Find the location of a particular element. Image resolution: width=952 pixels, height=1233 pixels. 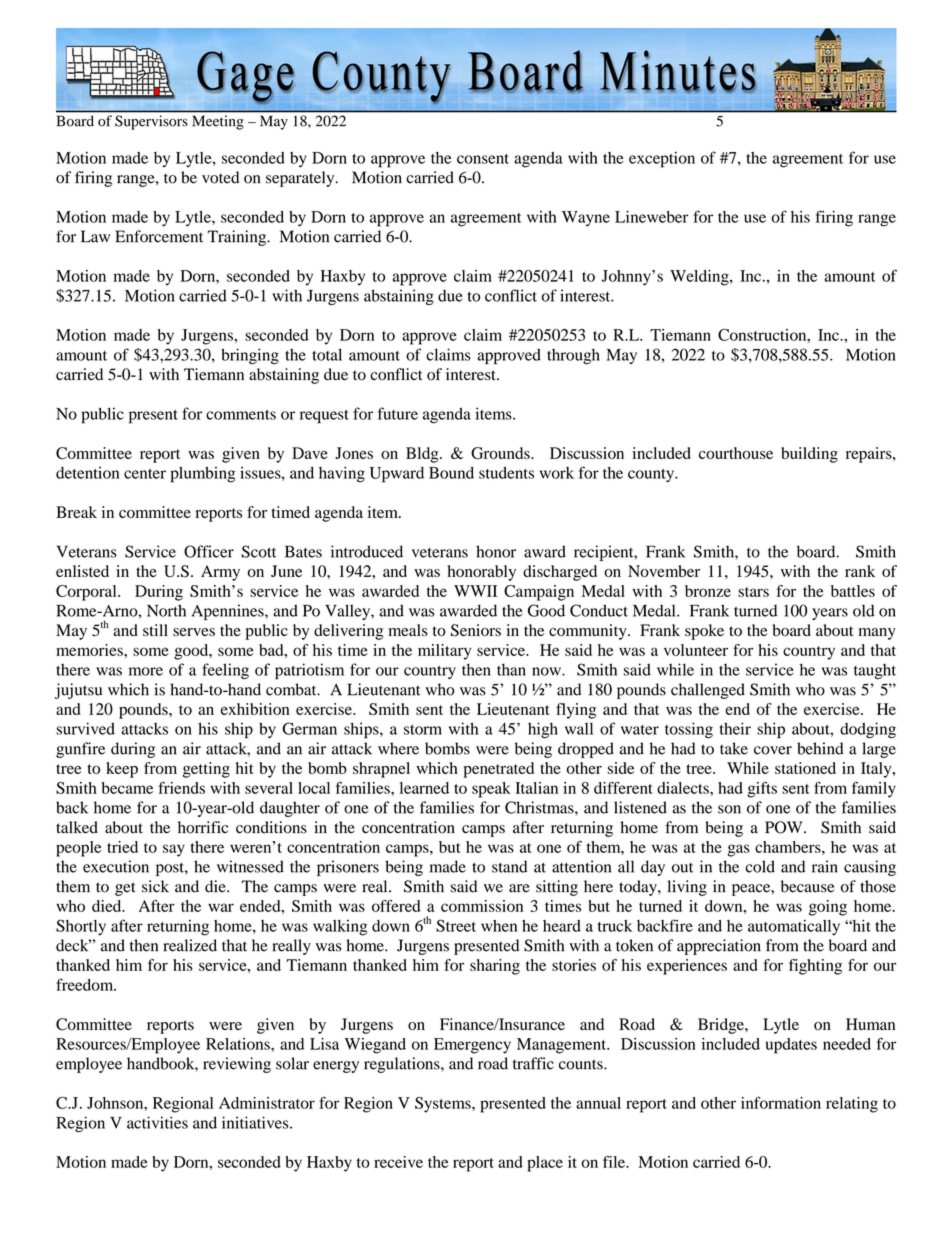

information is located at coordinates (781, 1102).
